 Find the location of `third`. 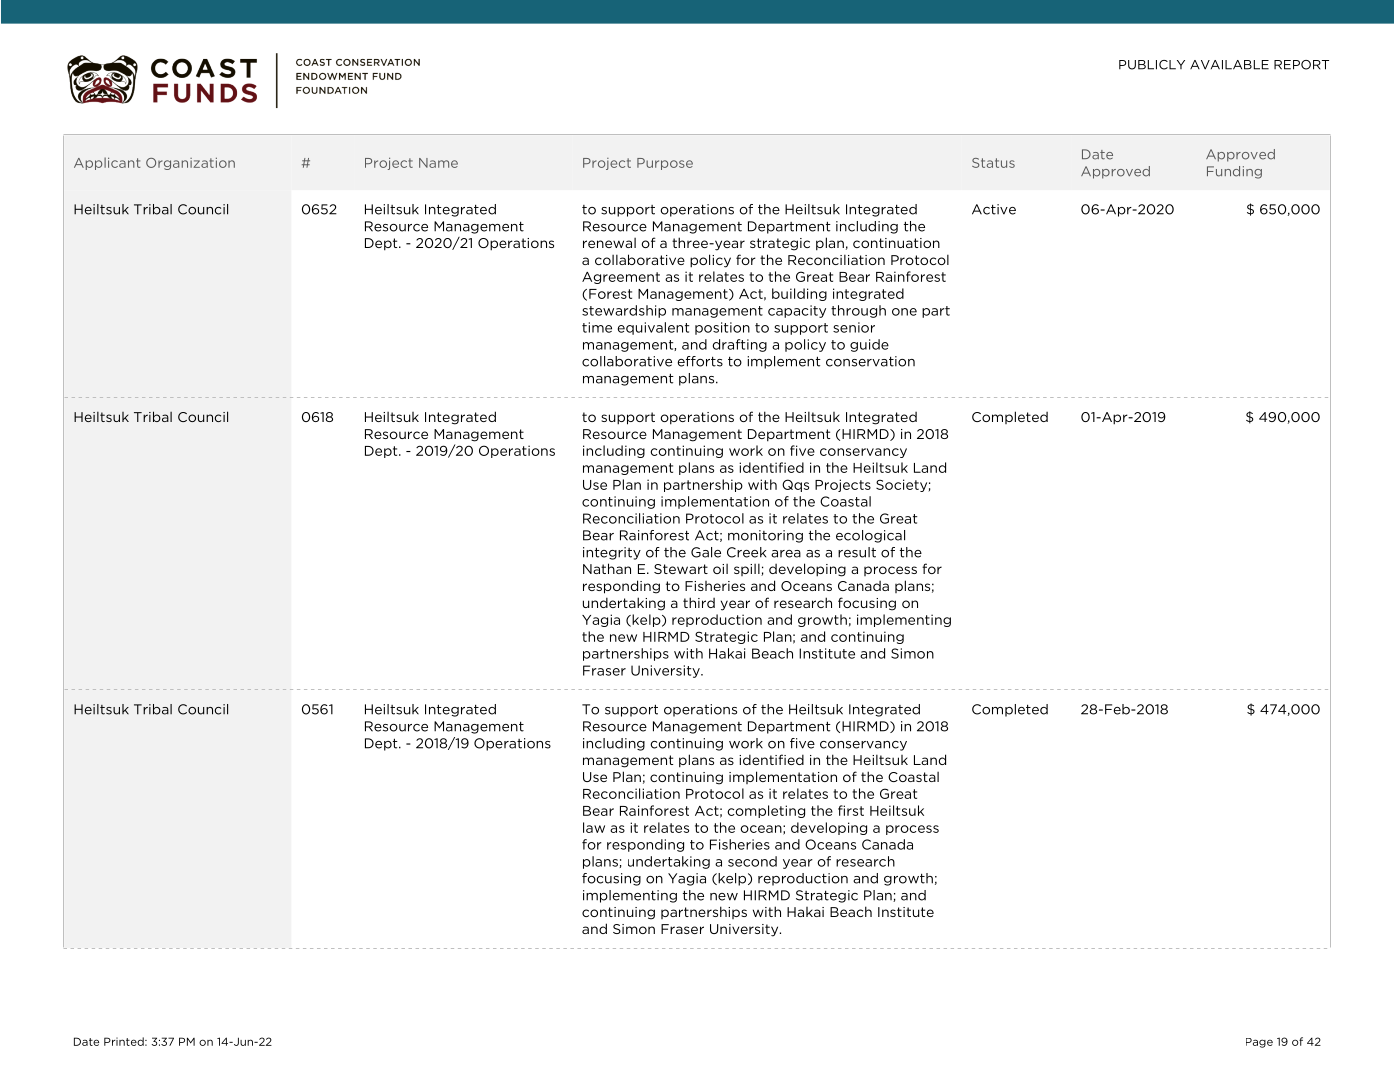

third is located at coordinates (699, 602).
